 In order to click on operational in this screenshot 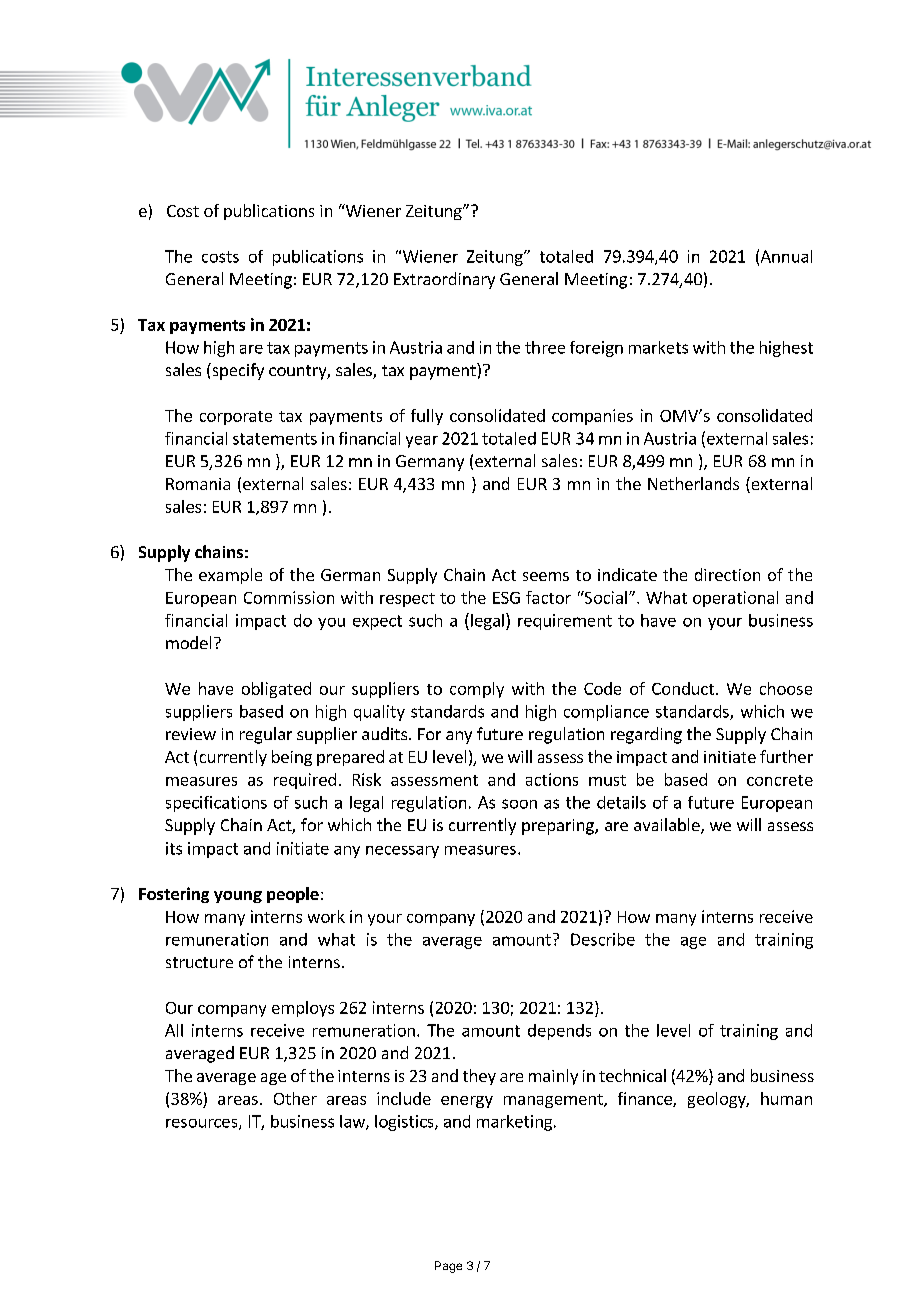, I will do `click(735, 599)`.
